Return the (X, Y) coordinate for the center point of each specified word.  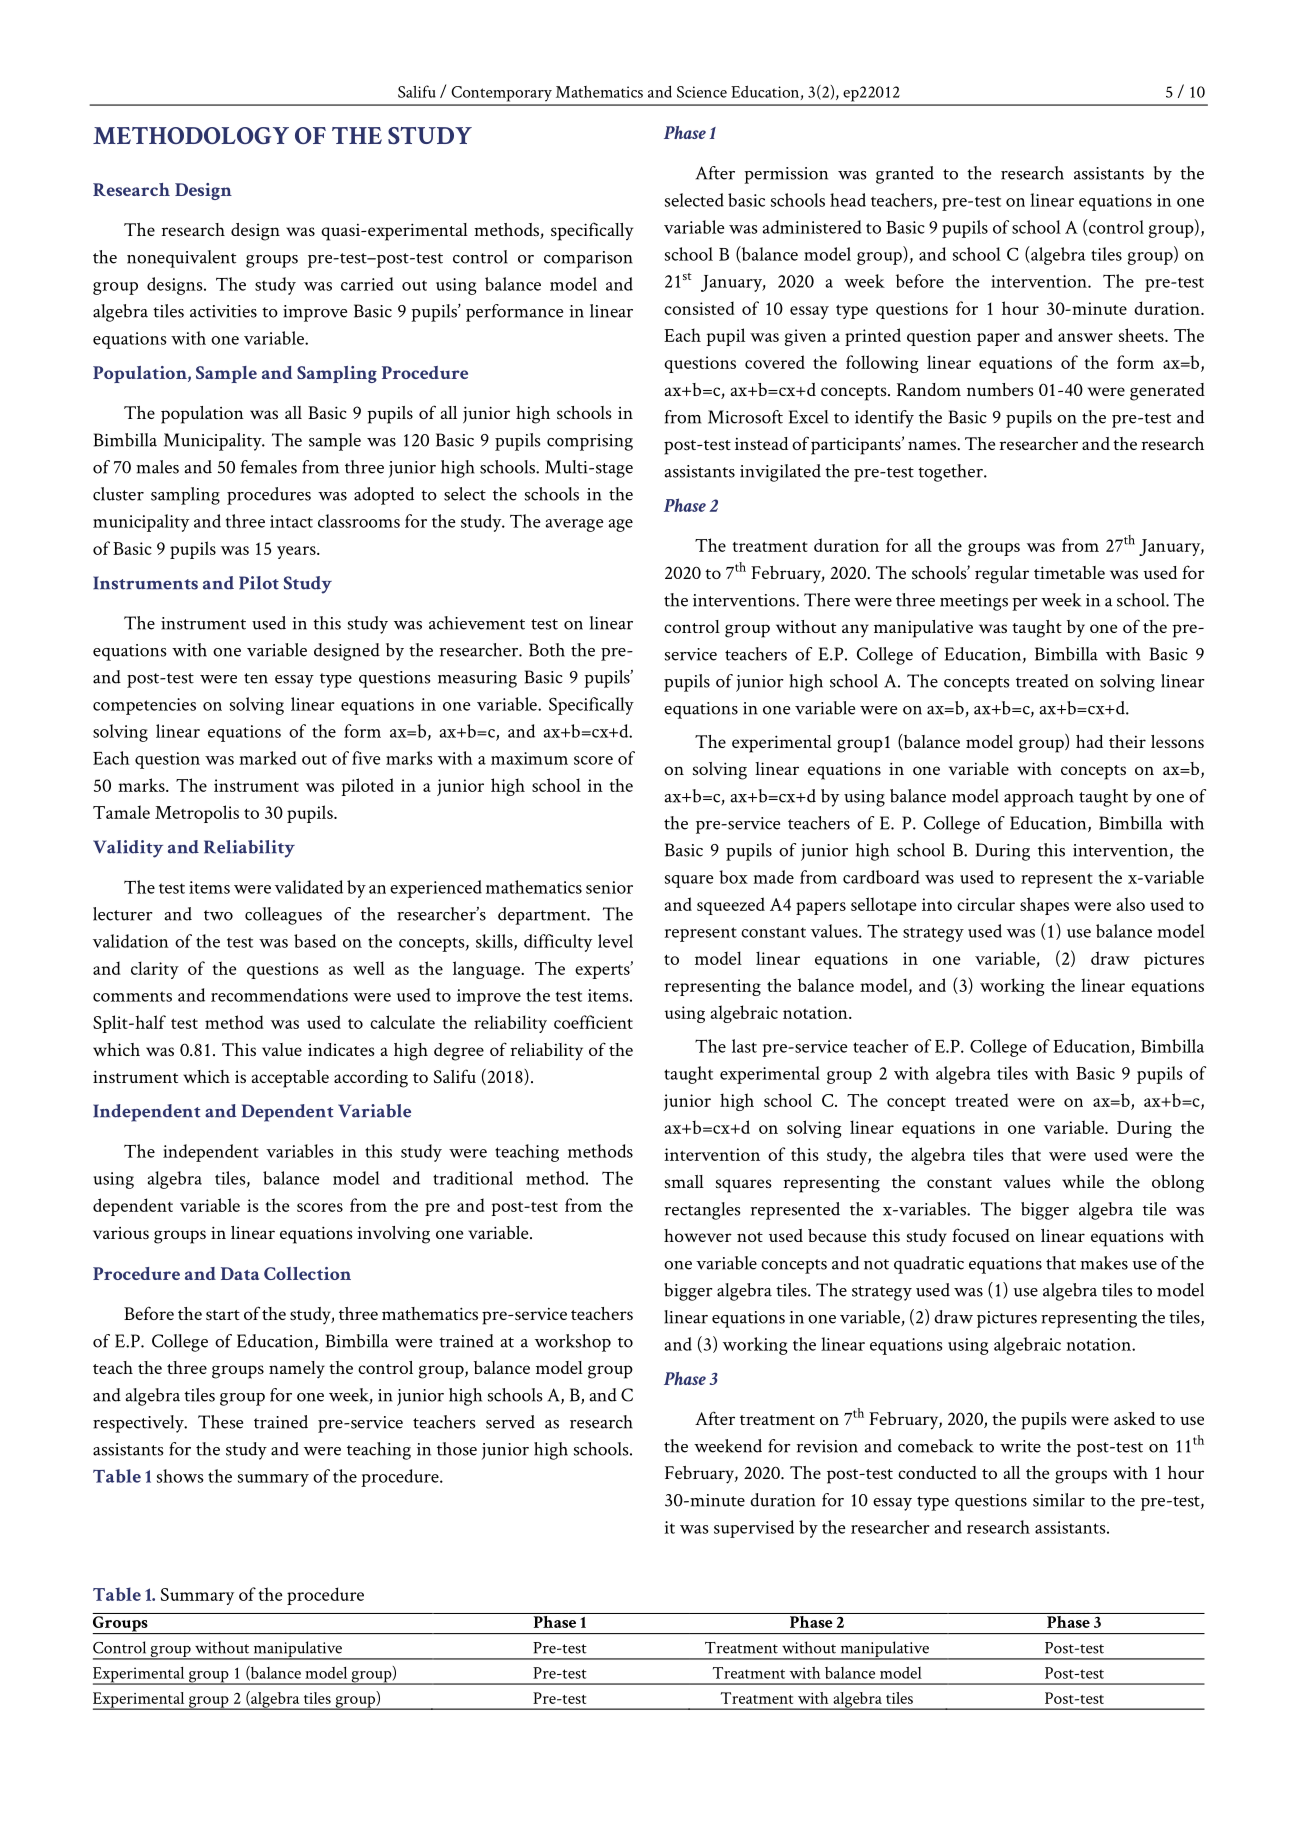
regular (1002, 575)
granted (905, 175)
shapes (1044, 906)
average (575, 525)
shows (180, 1476)
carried (367, 284)
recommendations (279, 995)
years (297, 552)
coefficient (593, 1022)
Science (702, 92)
